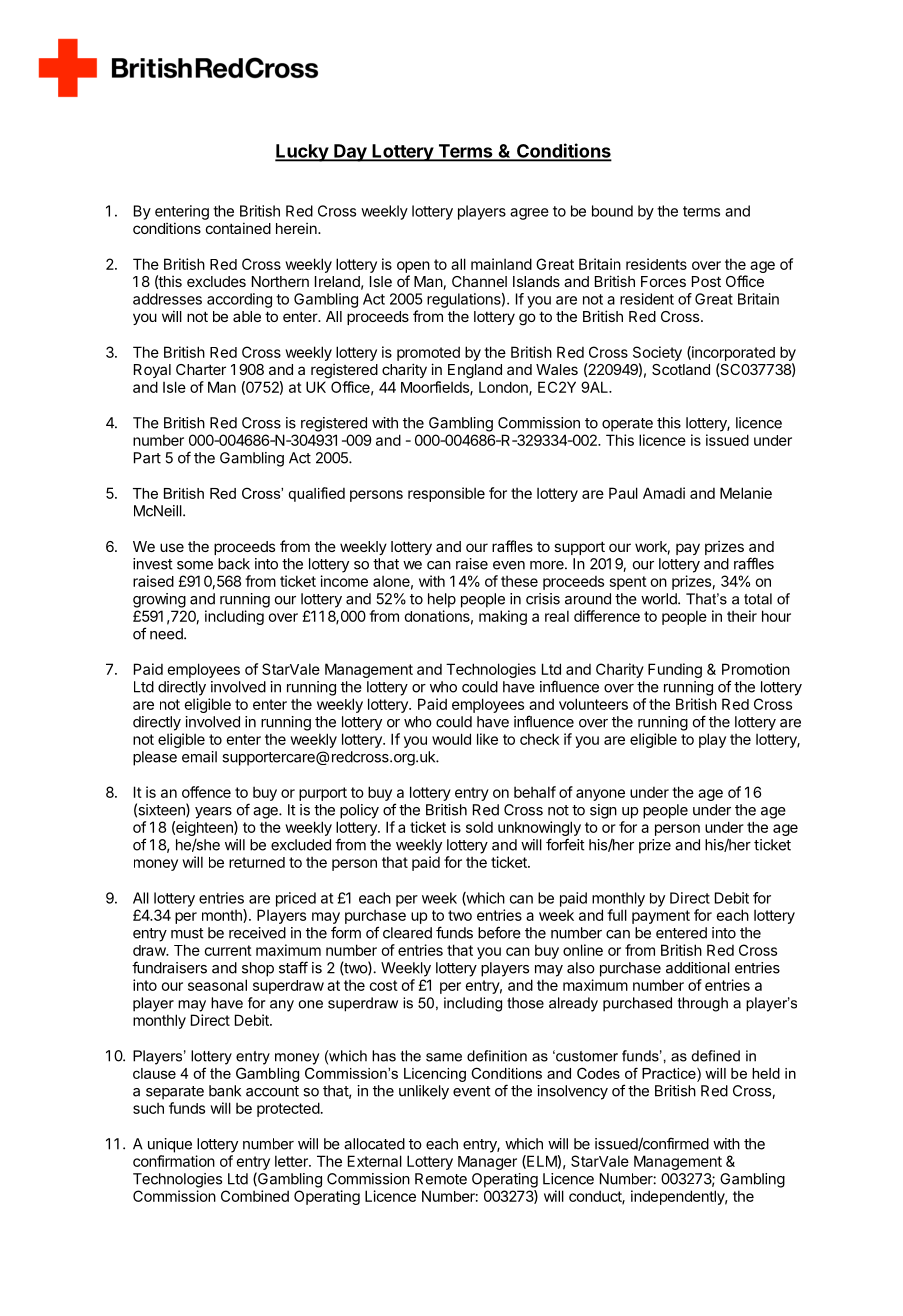  I want to click on bound, so click(612, 211).
